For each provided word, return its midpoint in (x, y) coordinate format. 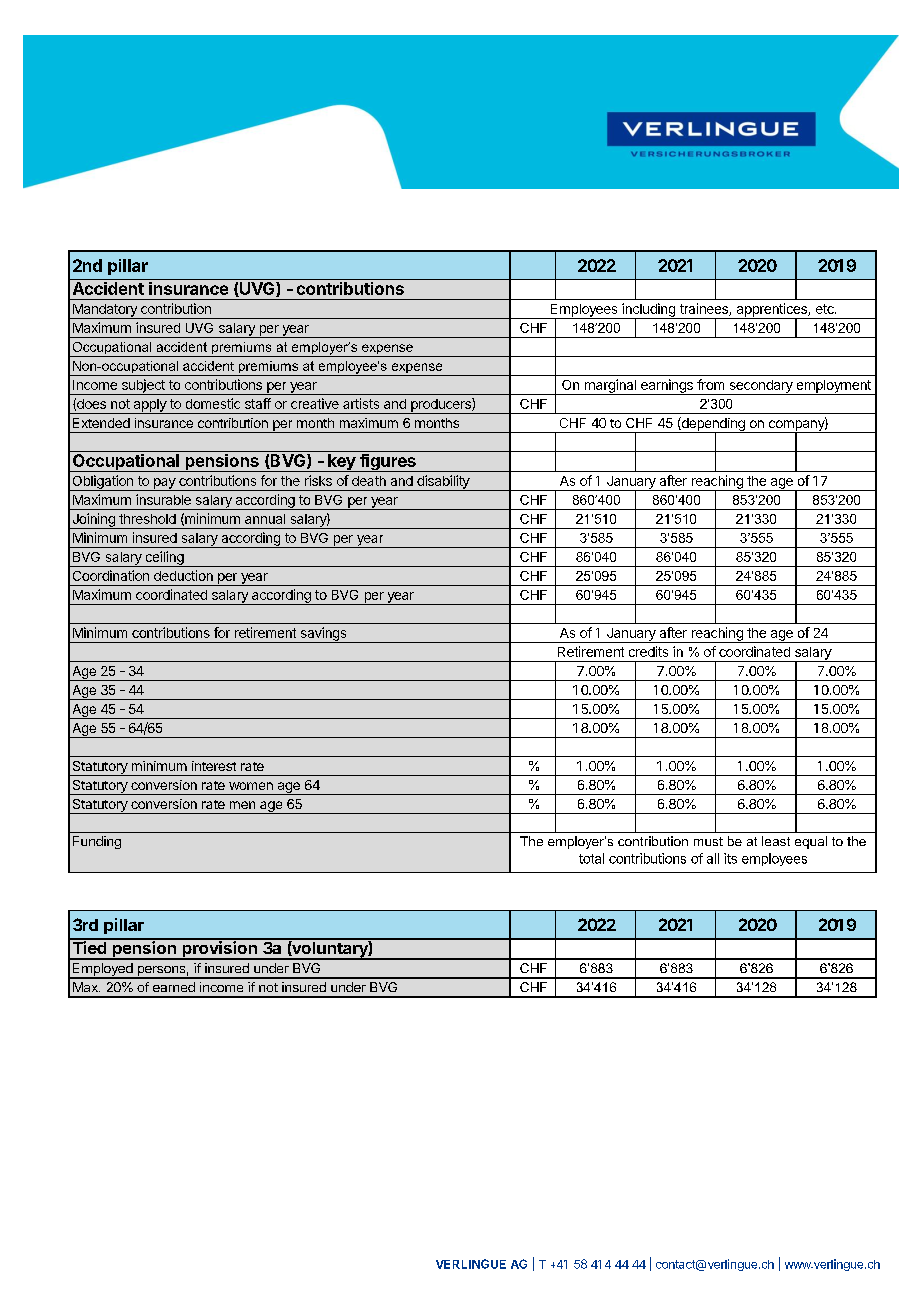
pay (164, 484)
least (776, 841)
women (251, 786)
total (591, 858)
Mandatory (104, 311)
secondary (761, 387)
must (708, 841)
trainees (705, 309)
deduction (183, 575)
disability (443, 483)
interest (214, 766)
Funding (97, 842)
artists (361, 403)
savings (323, 635)
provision (219, 949)
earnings (667, 387)
